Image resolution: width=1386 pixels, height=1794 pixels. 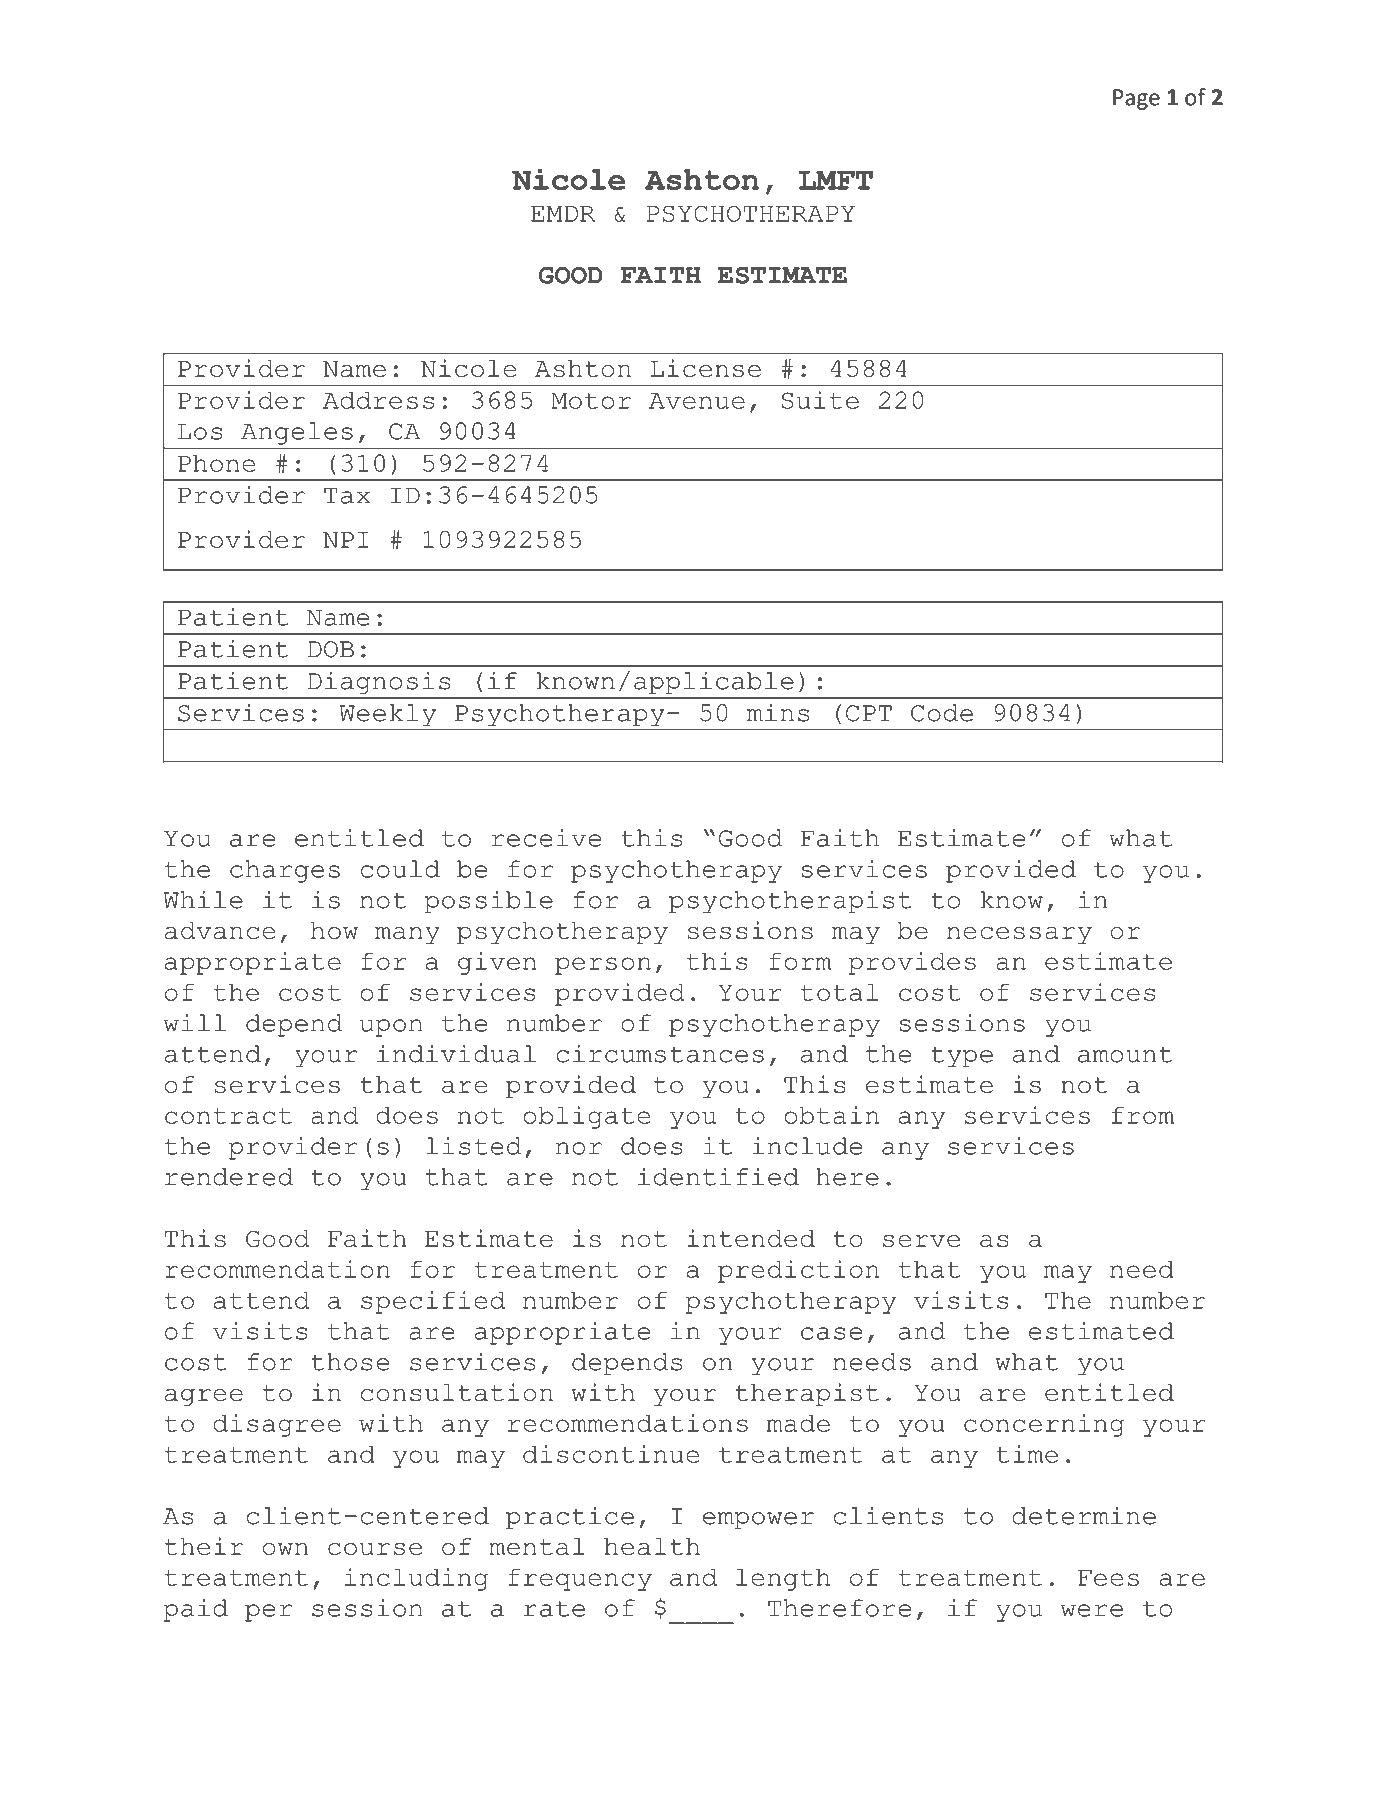 I want to click on Page, so click(x=1136, y=99).
